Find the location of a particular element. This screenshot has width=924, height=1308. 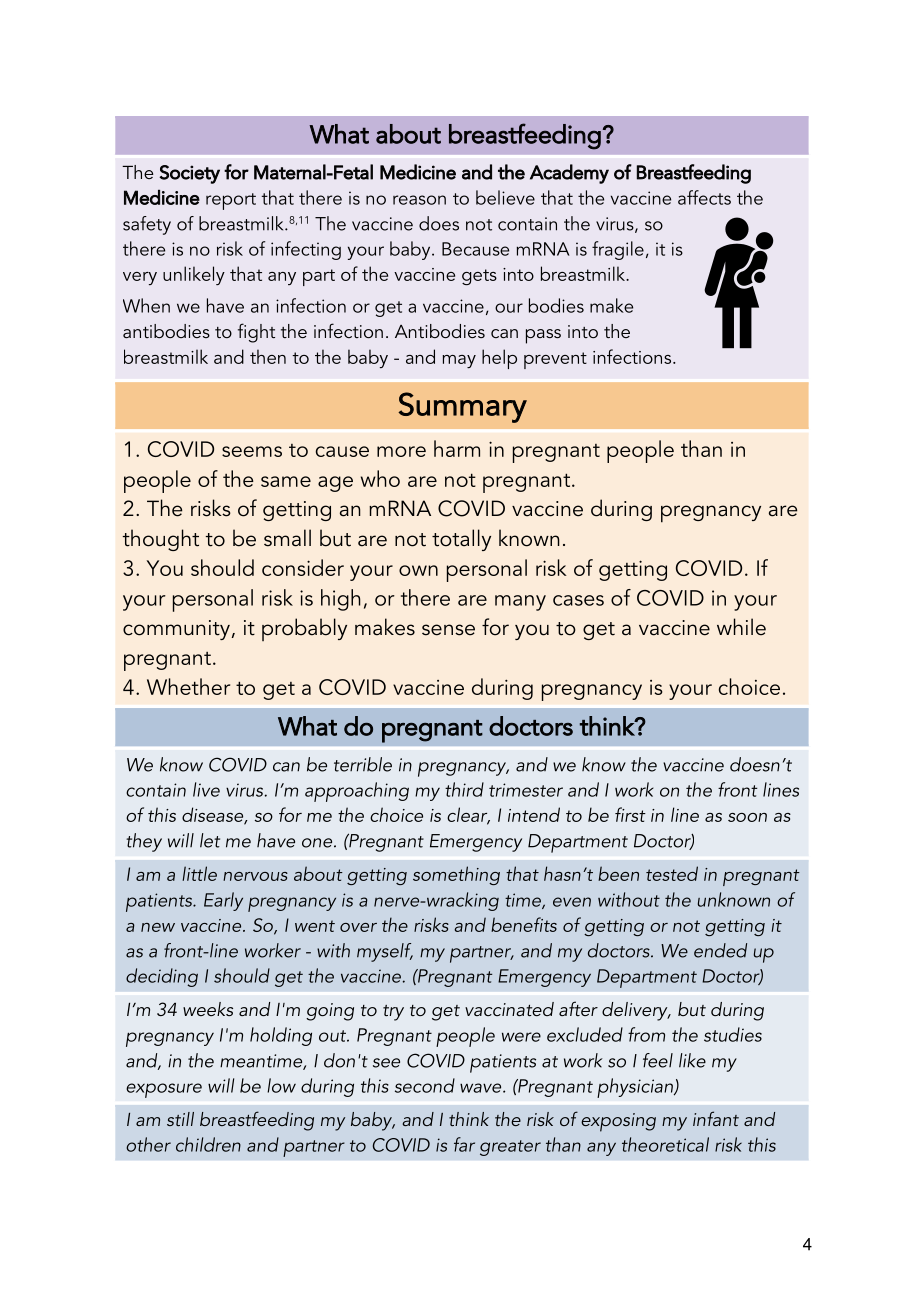

report is located at coordinates (231, 201).
